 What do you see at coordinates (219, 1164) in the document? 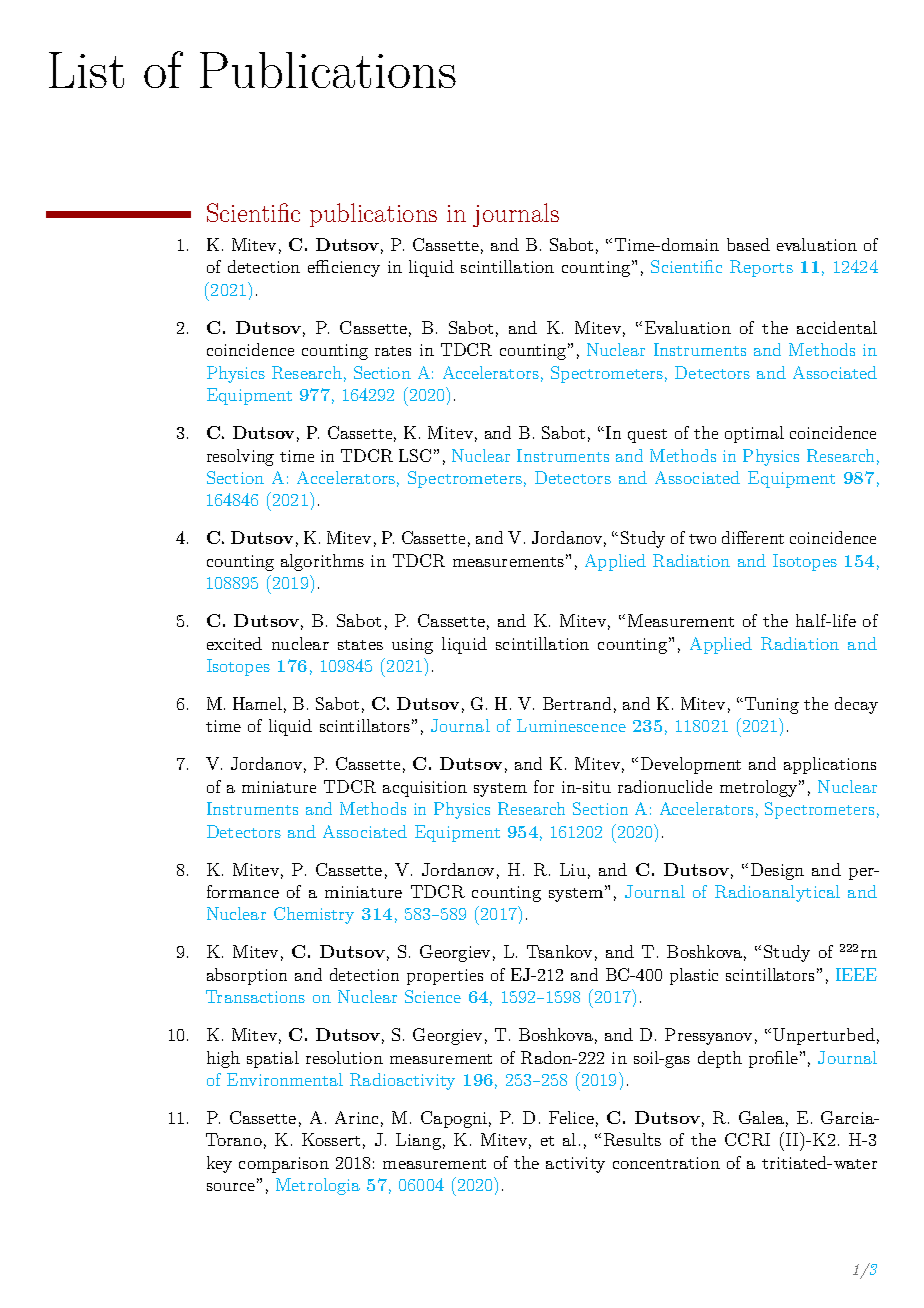
I see `key` at bounding box center [219, 1164].
